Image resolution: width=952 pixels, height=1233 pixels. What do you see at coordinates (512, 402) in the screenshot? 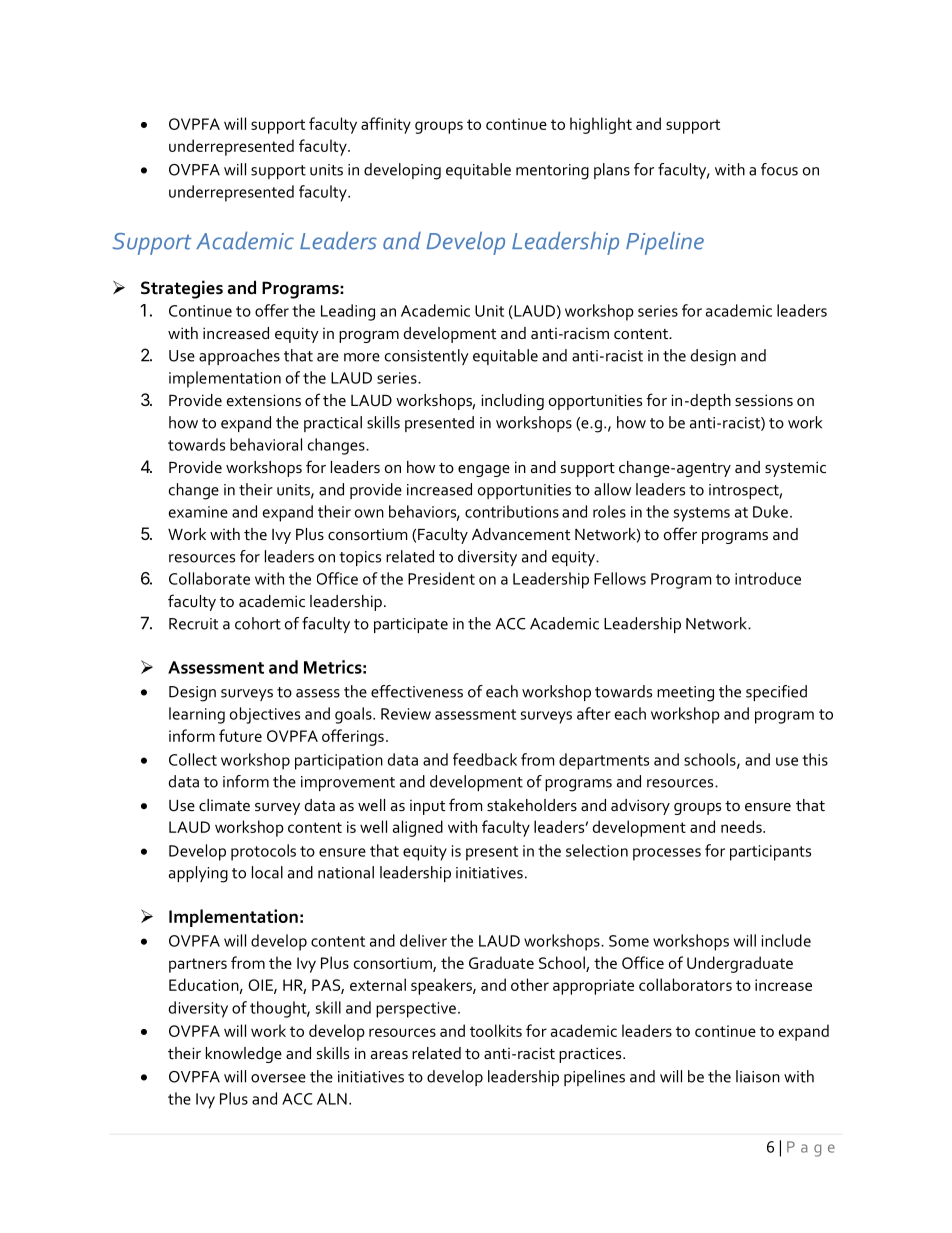
I see `including` at bounding box center [512, 402].
